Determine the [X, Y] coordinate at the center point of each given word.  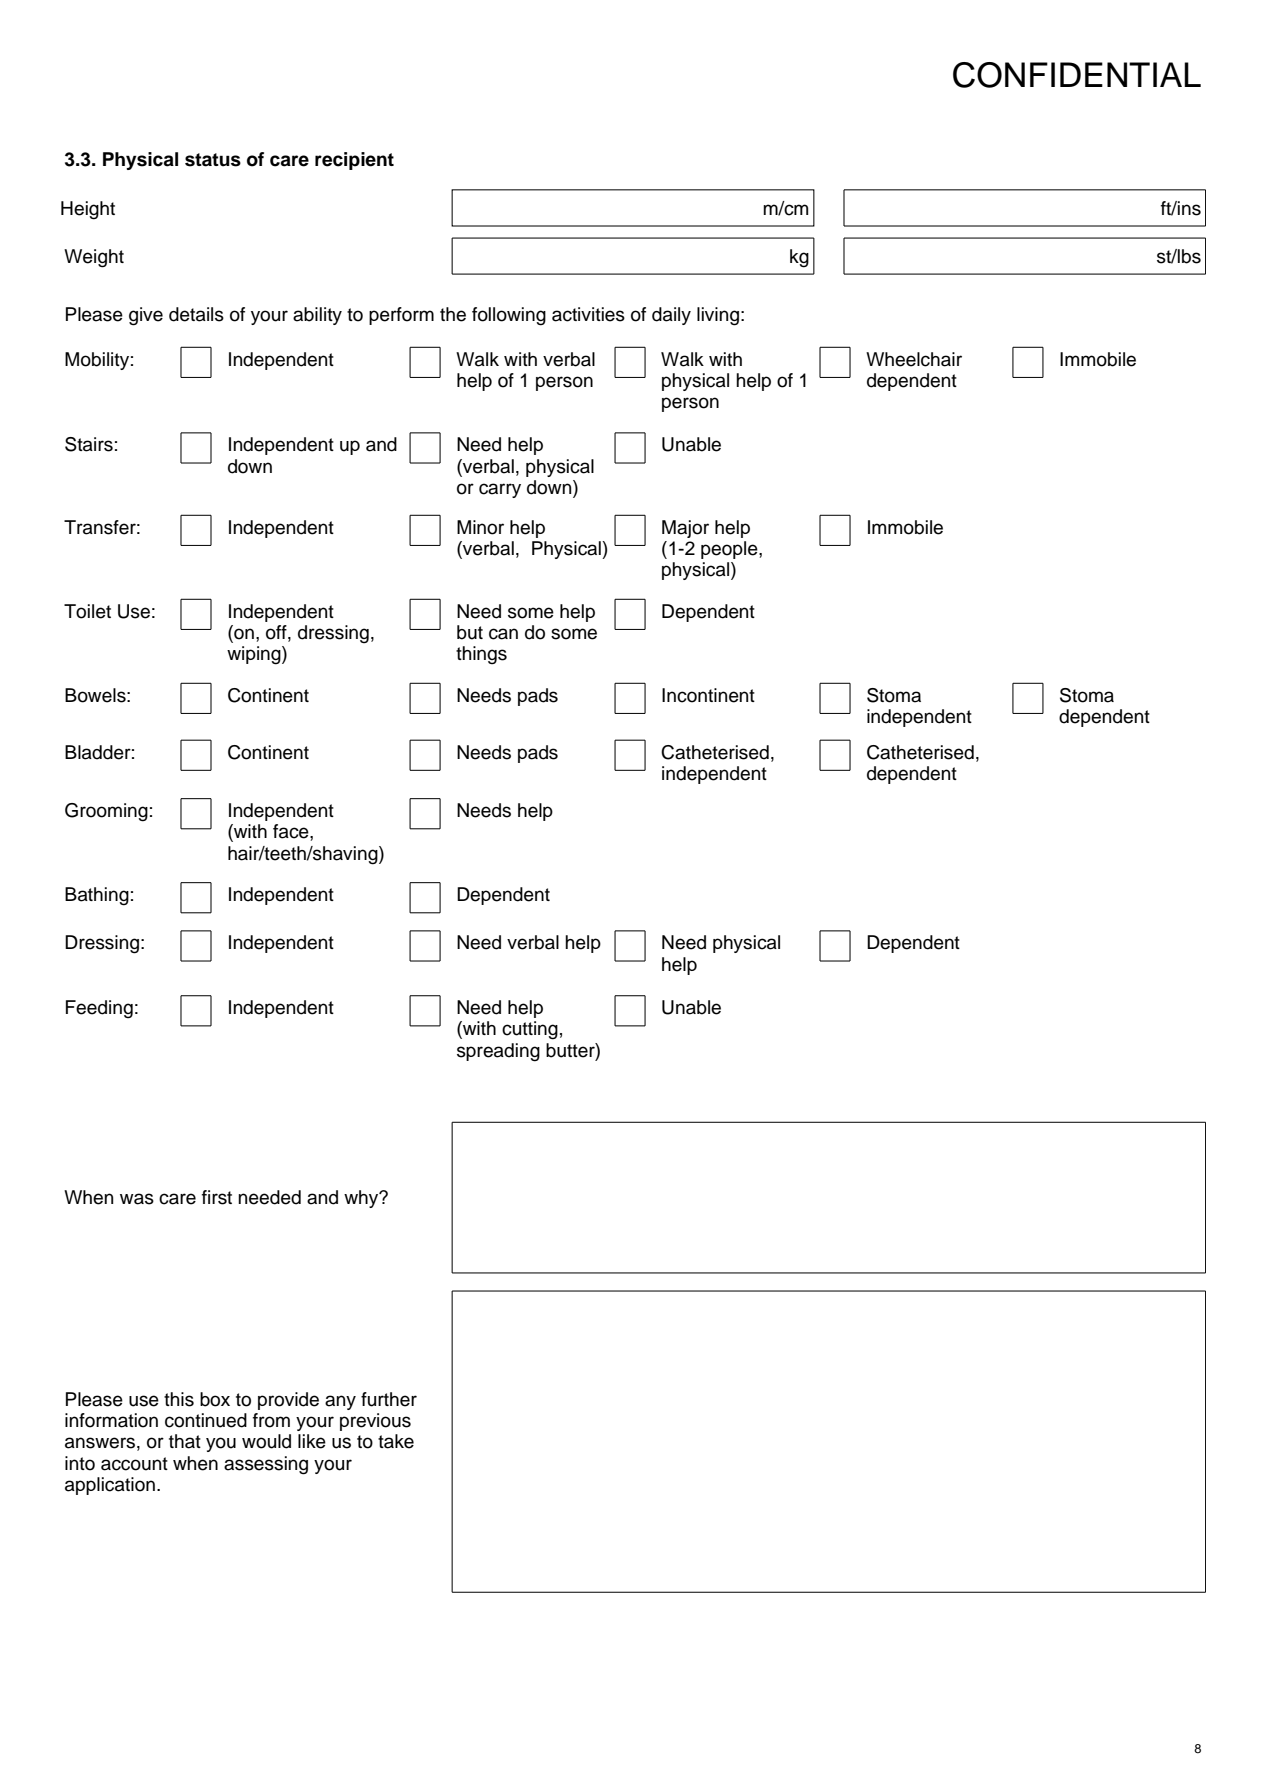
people [730, 550]
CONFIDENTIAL [1077, 75]
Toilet [87, 611]
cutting [530, 1030]
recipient [354, 161]
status [213, 160]
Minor [480, 527]
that [185, 1441]
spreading [498, 1052]
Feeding [99, 1009]
